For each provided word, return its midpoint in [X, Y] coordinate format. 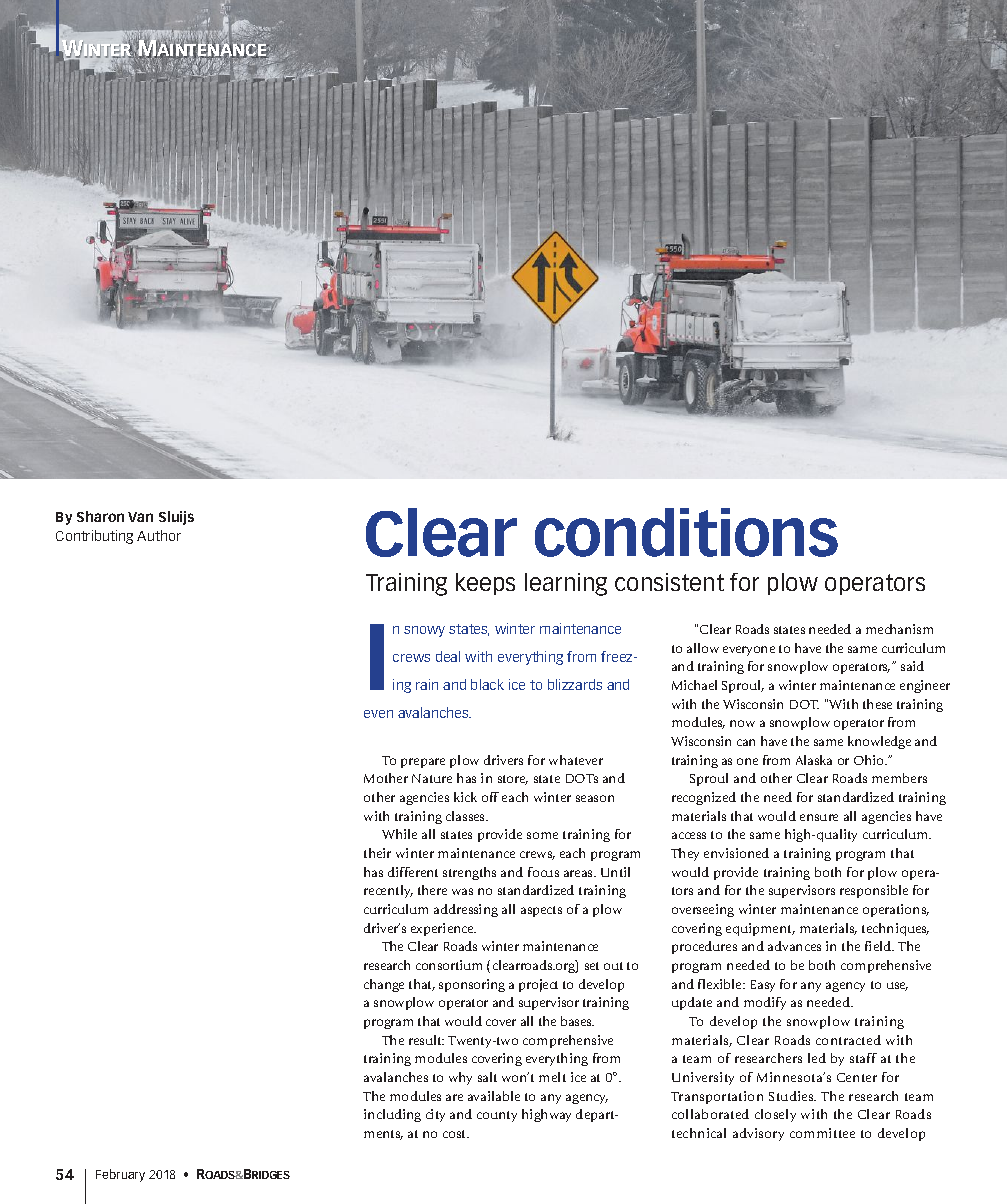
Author [159, 535]
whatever [576, 760]
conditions [686, 532]
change [384, 985]
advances [794, 946]
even [378, 714]
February [120, 1175]
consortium [449, 965]
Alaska [814, 760]
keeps [485, 584]
